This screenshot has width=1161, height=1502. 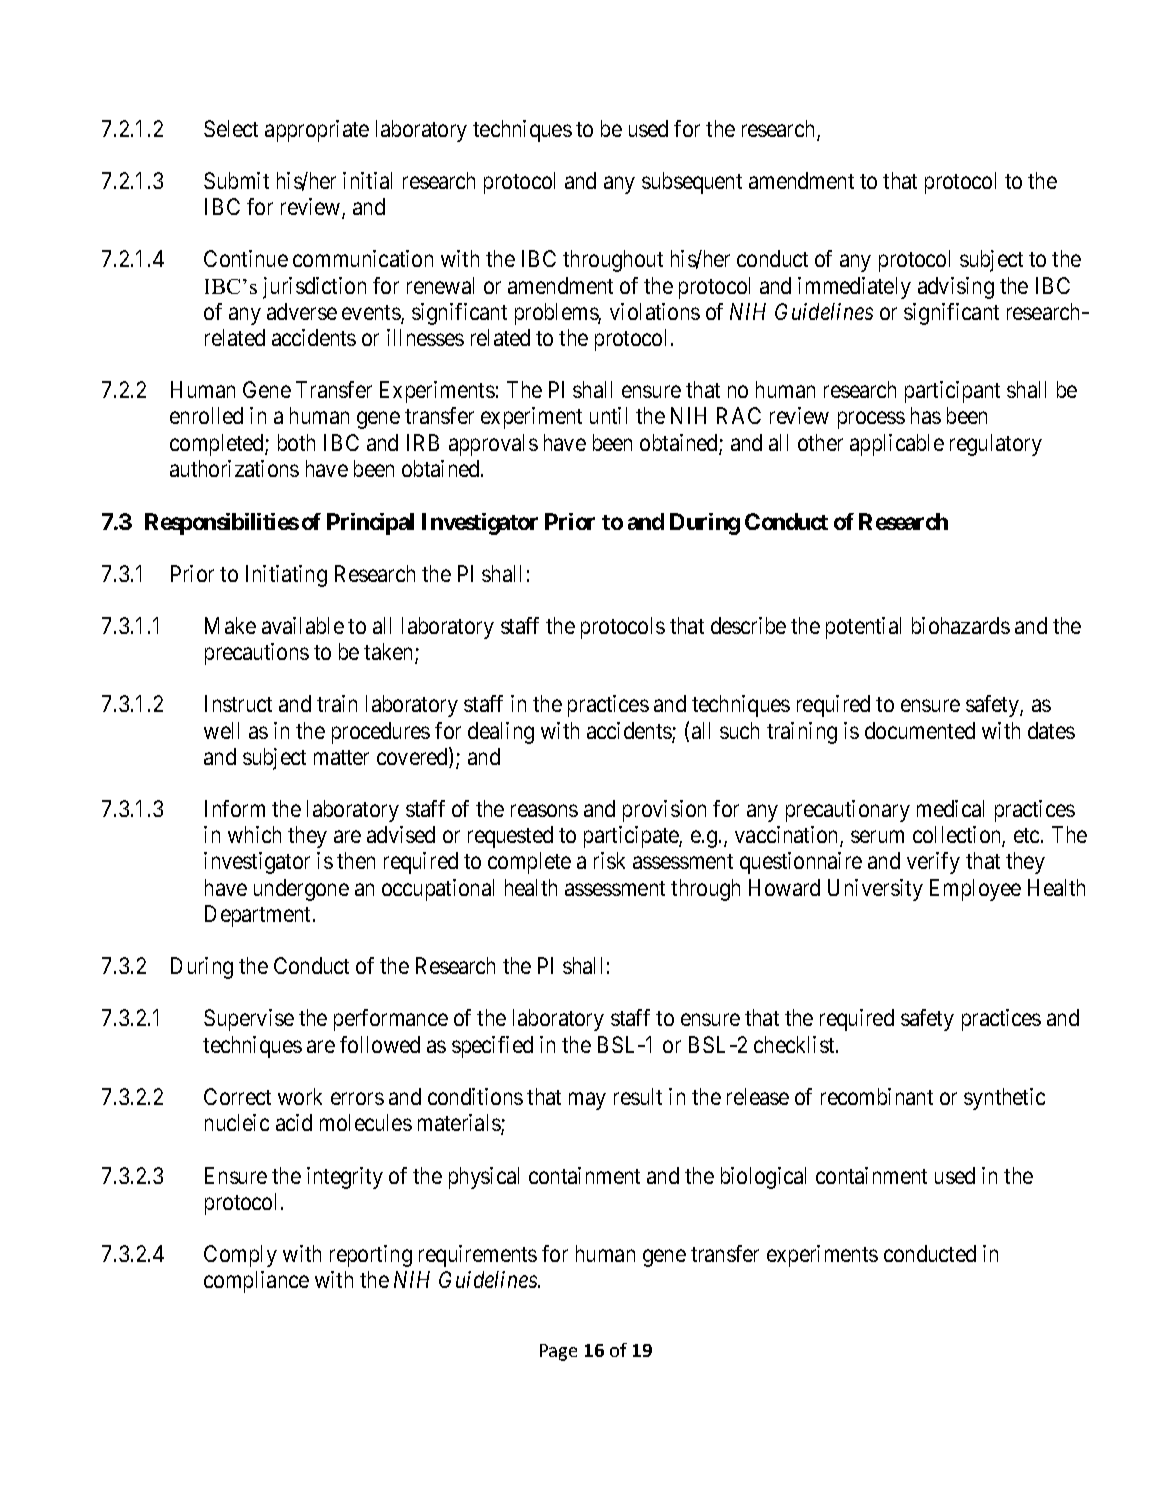 I want to click on appropriate, so click(x=317, y=131).
